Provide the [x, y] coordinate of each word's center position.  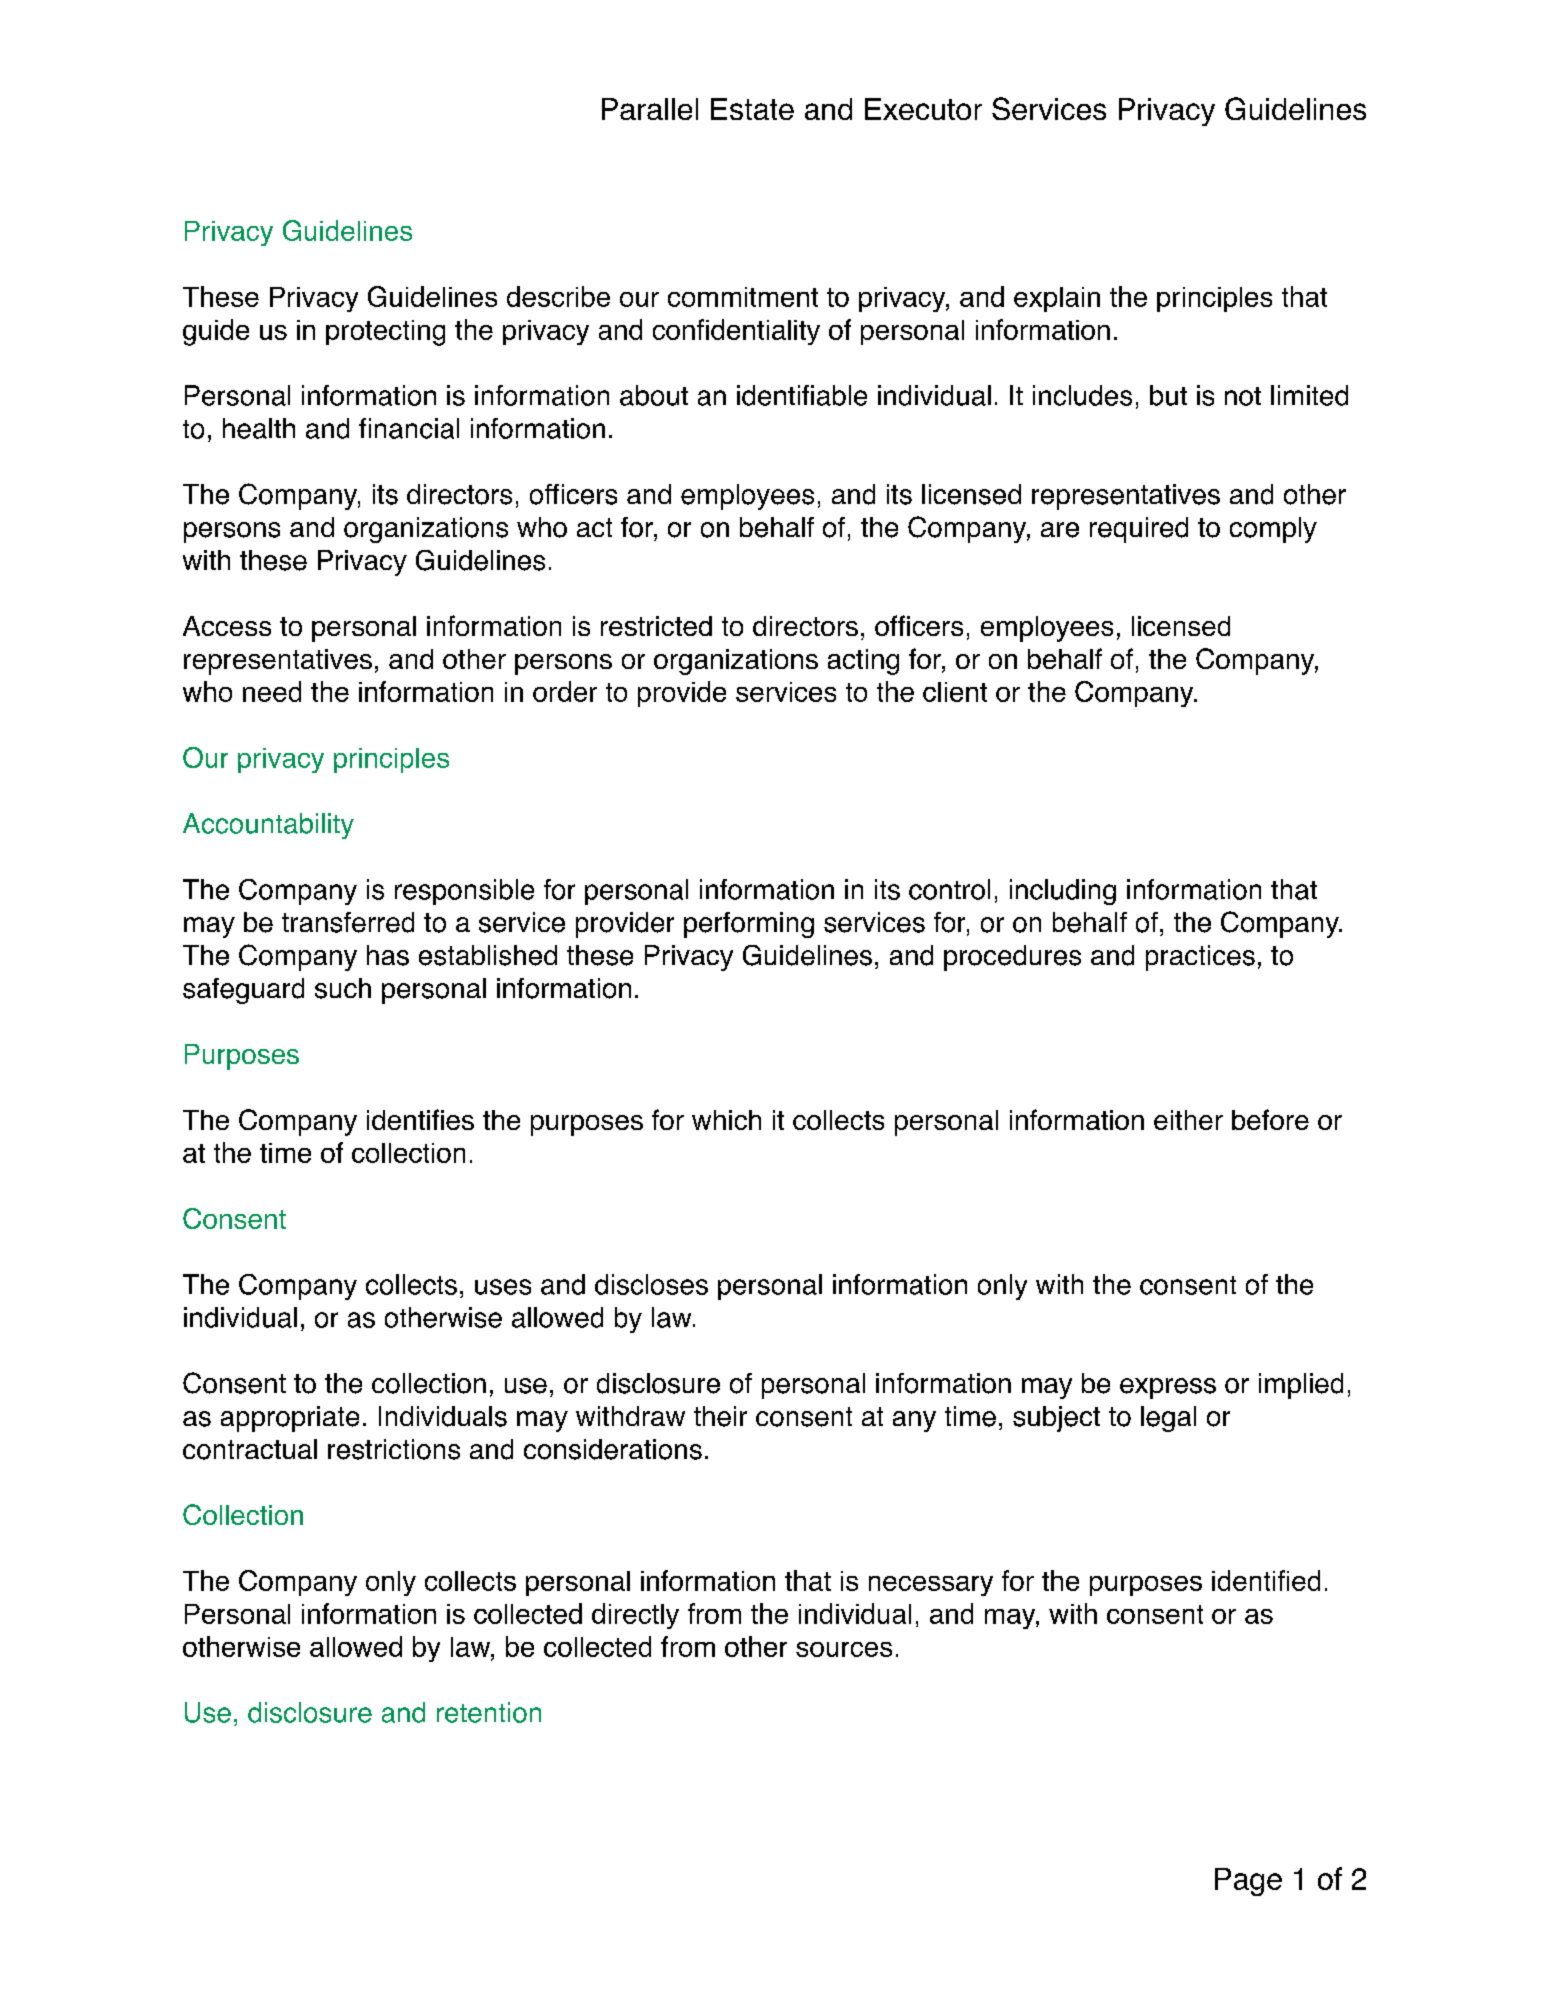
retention [489, 1712]
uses [503, 1287]
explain [1057, 299]
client [955, 692]
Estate [752, 109]
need [272, 691]
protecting [385, 333]
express [1168, 1388]
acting [863, 662]
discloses [651, 1284]
